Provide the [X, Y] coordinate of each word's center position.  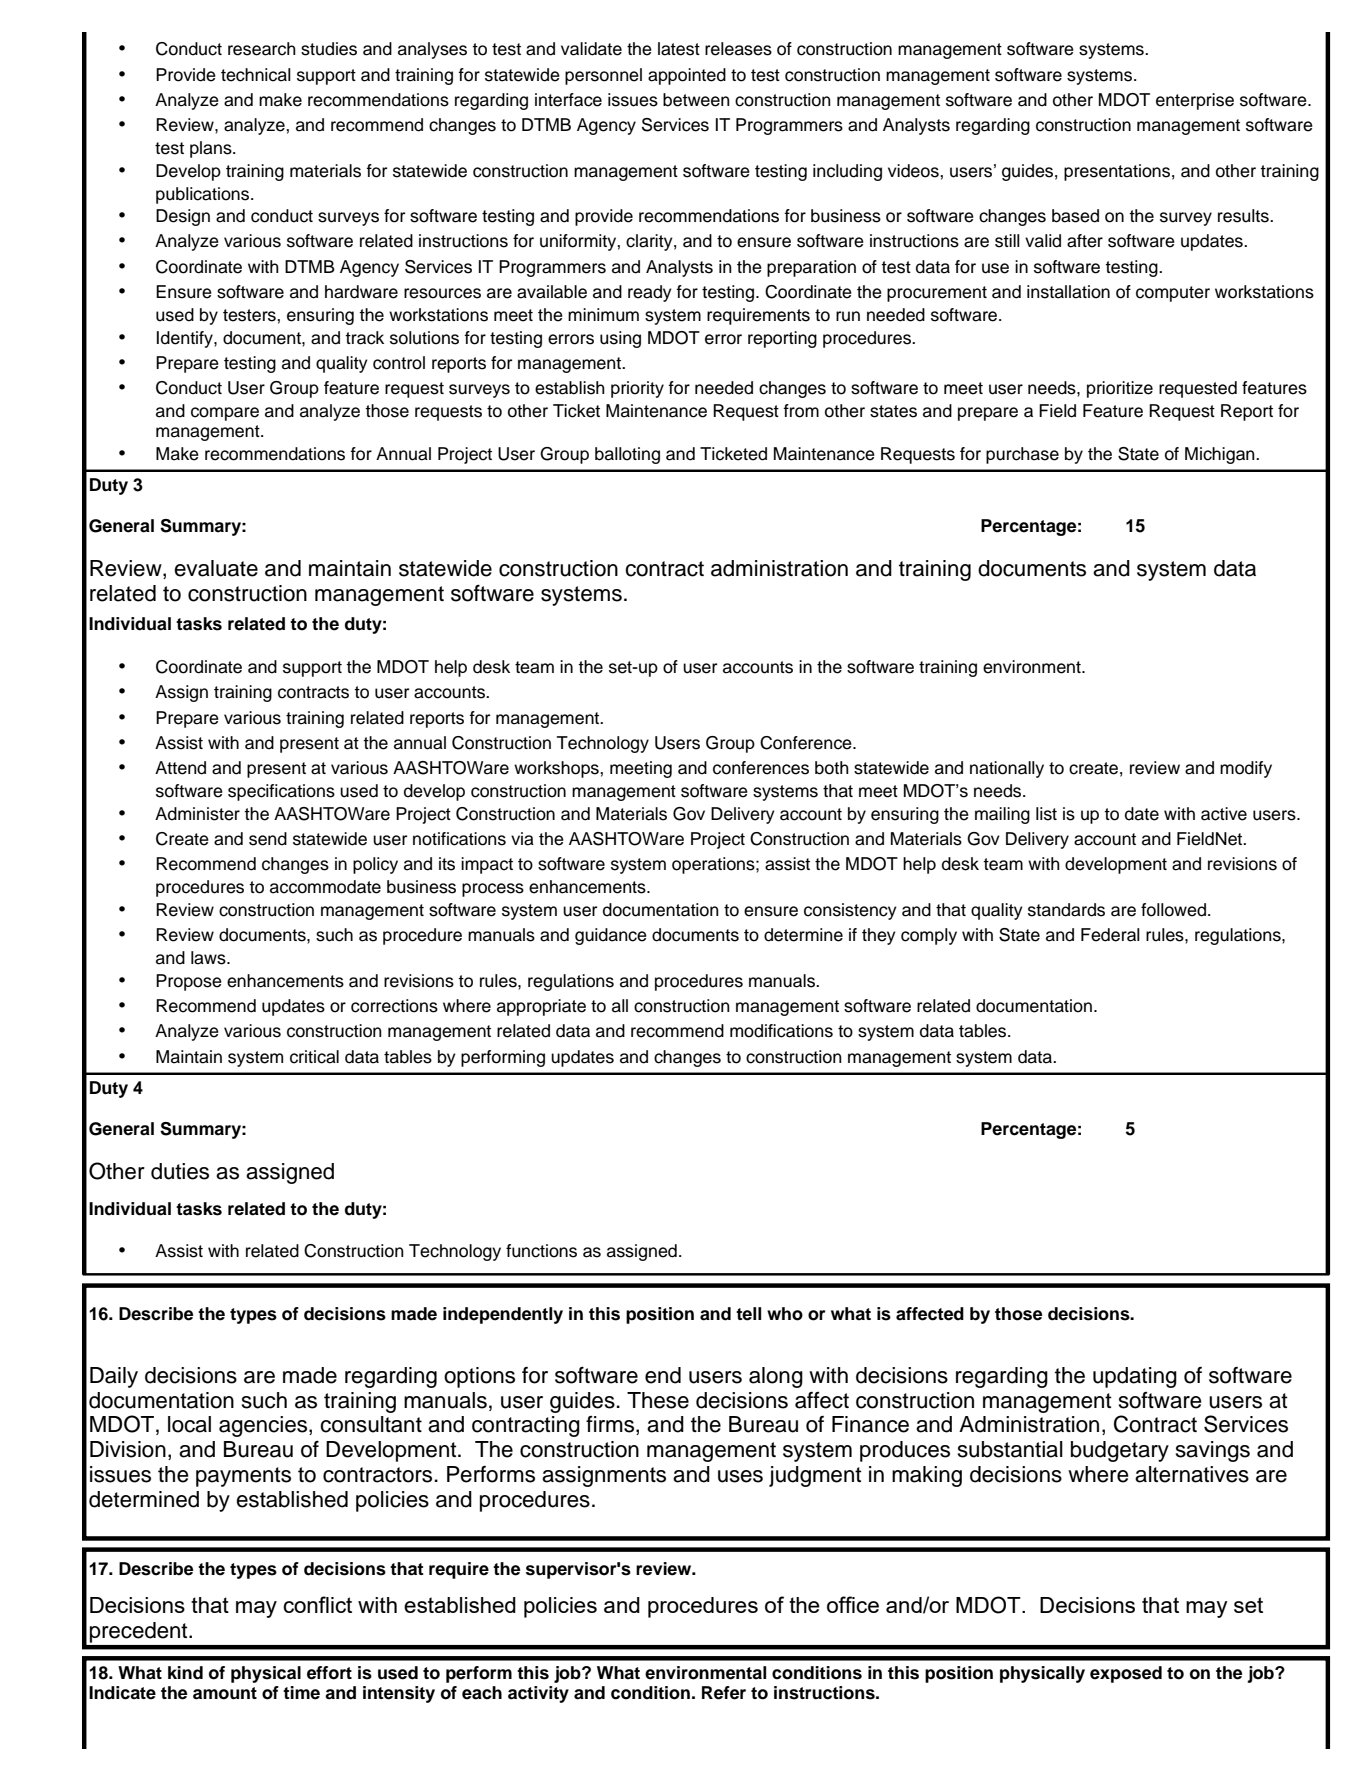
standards [1066, 910]
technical [256, 75]
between [696, 100]
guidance [611, 936]
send [268, 839]
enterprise [1195, 101]
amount [225, 1693]
